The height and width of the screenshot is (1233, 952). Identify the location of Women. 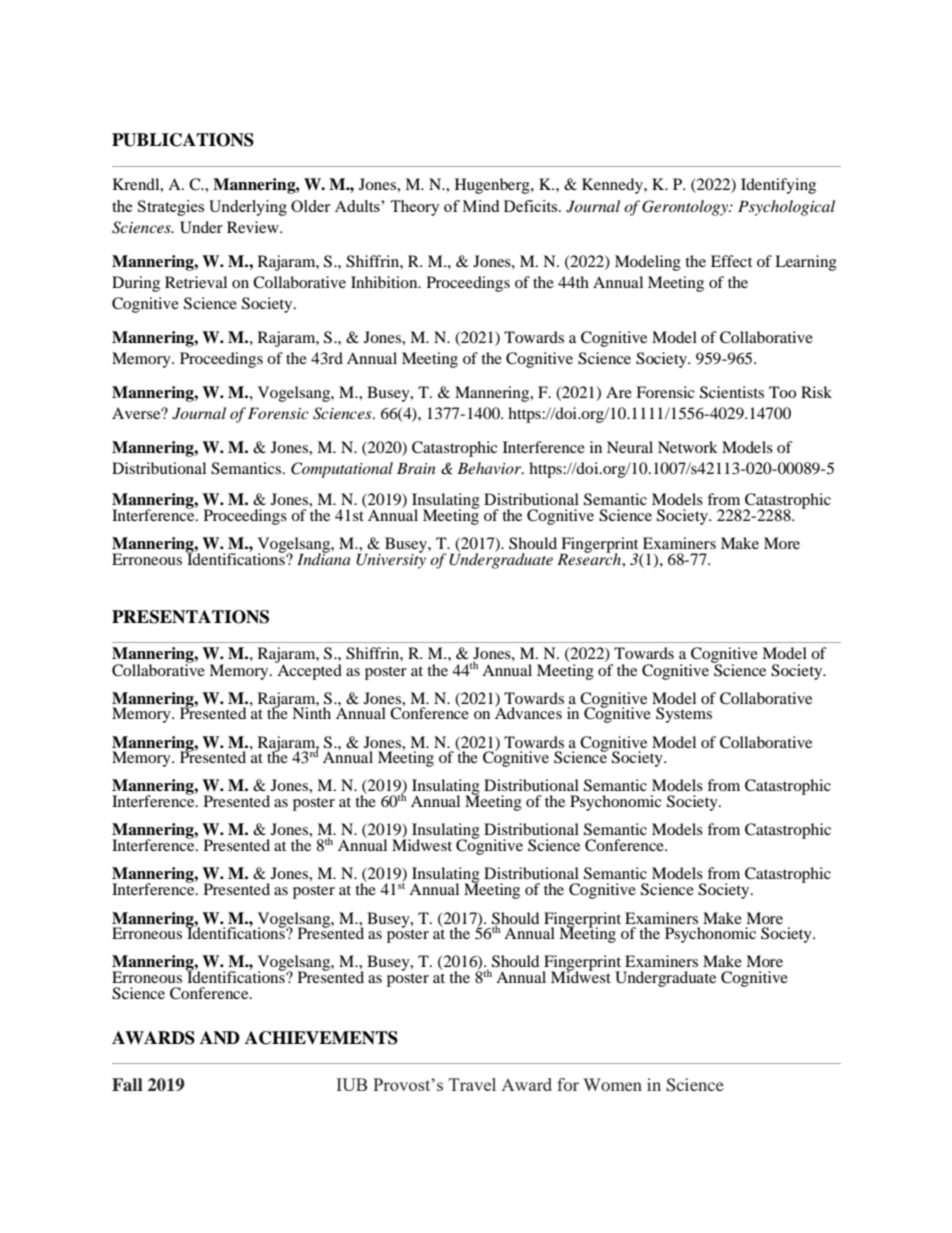
(612, 1084).
